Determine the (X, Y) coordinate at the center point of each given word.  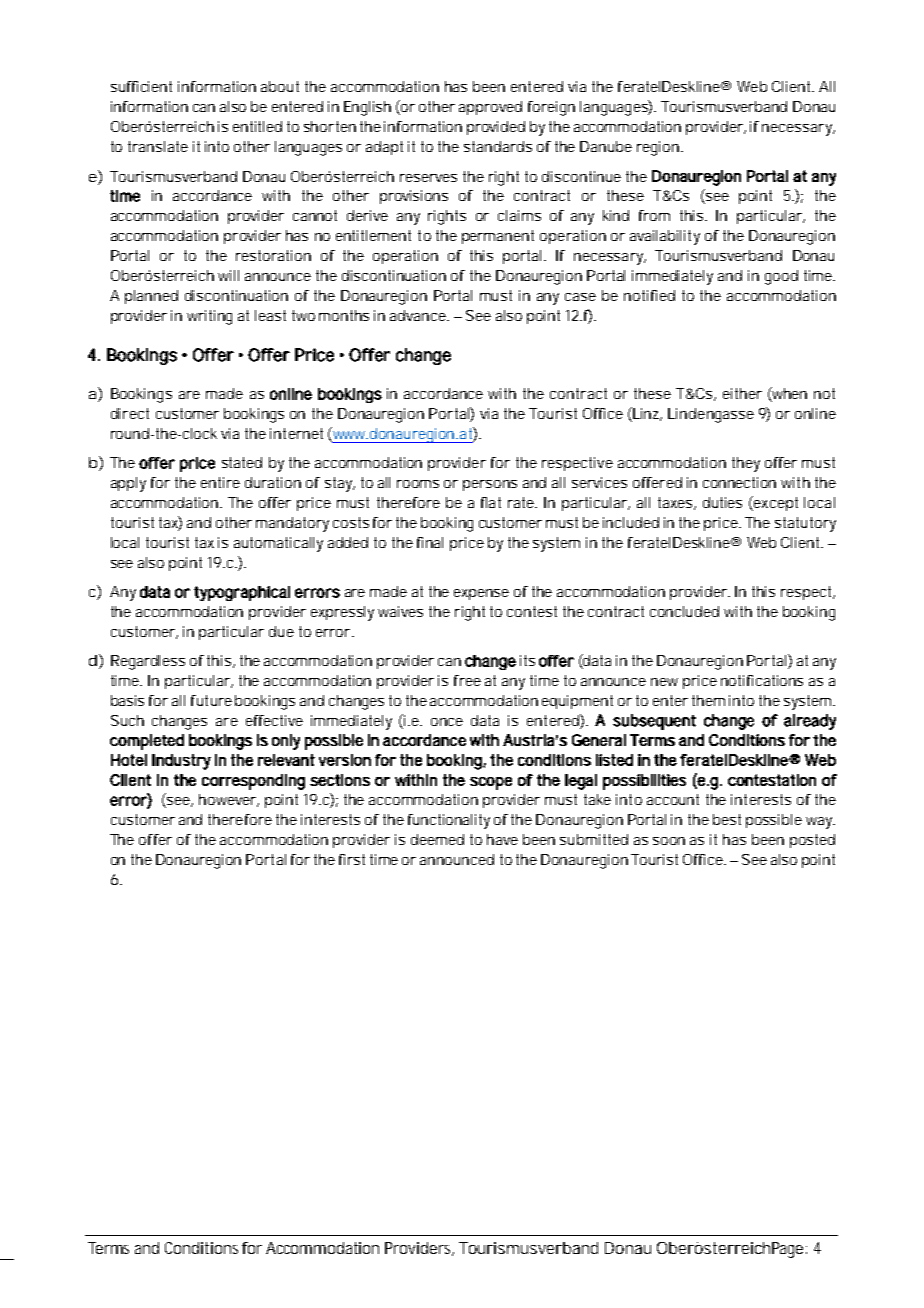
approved (490, 108)
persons (490, 485)
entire (220, 482)
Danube (606, 146)
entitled (257, 126)
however (229, 800)
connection (739, 482)
